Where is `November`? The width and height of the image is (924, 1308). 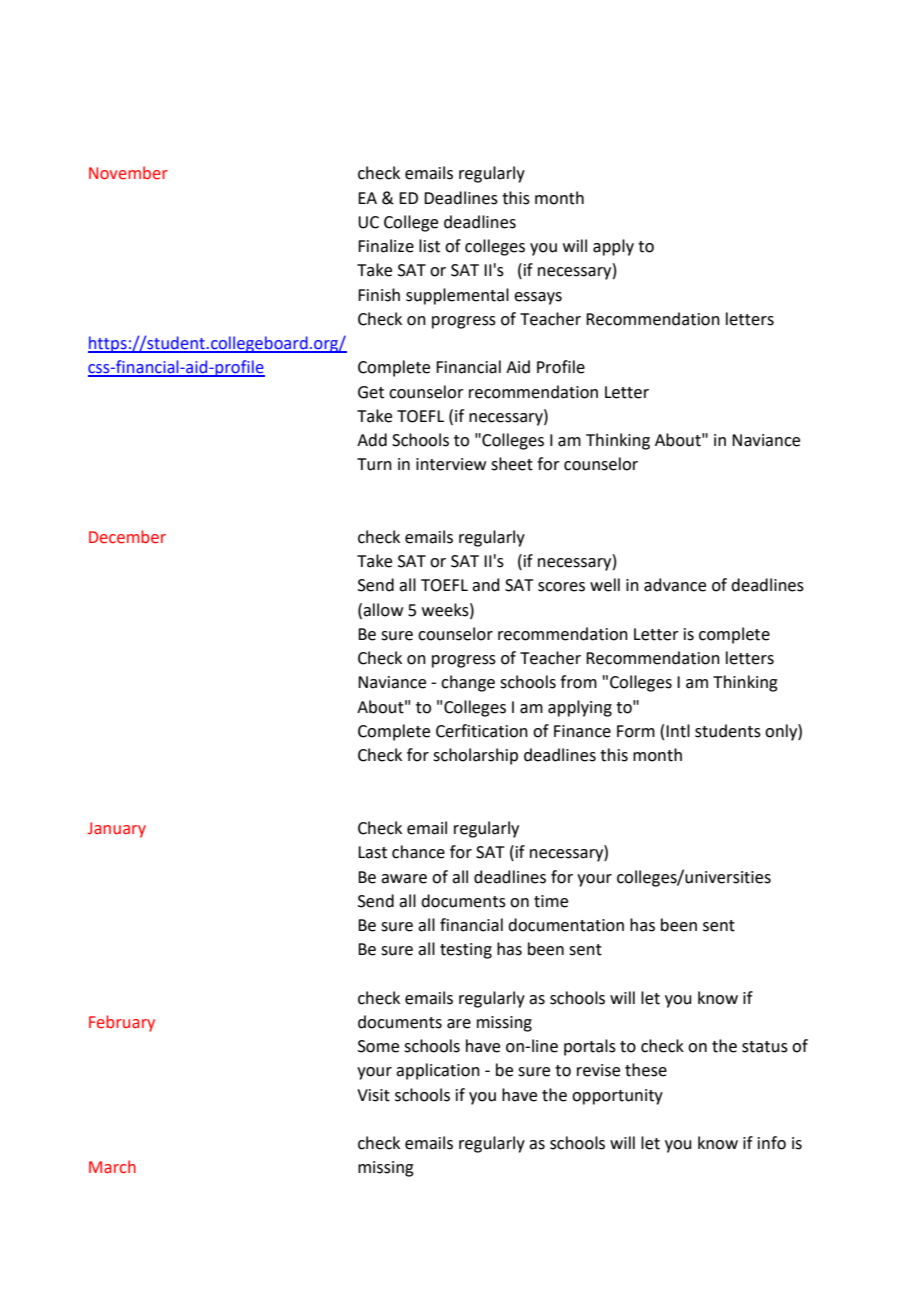
November is located at coordinates (128, 173).
